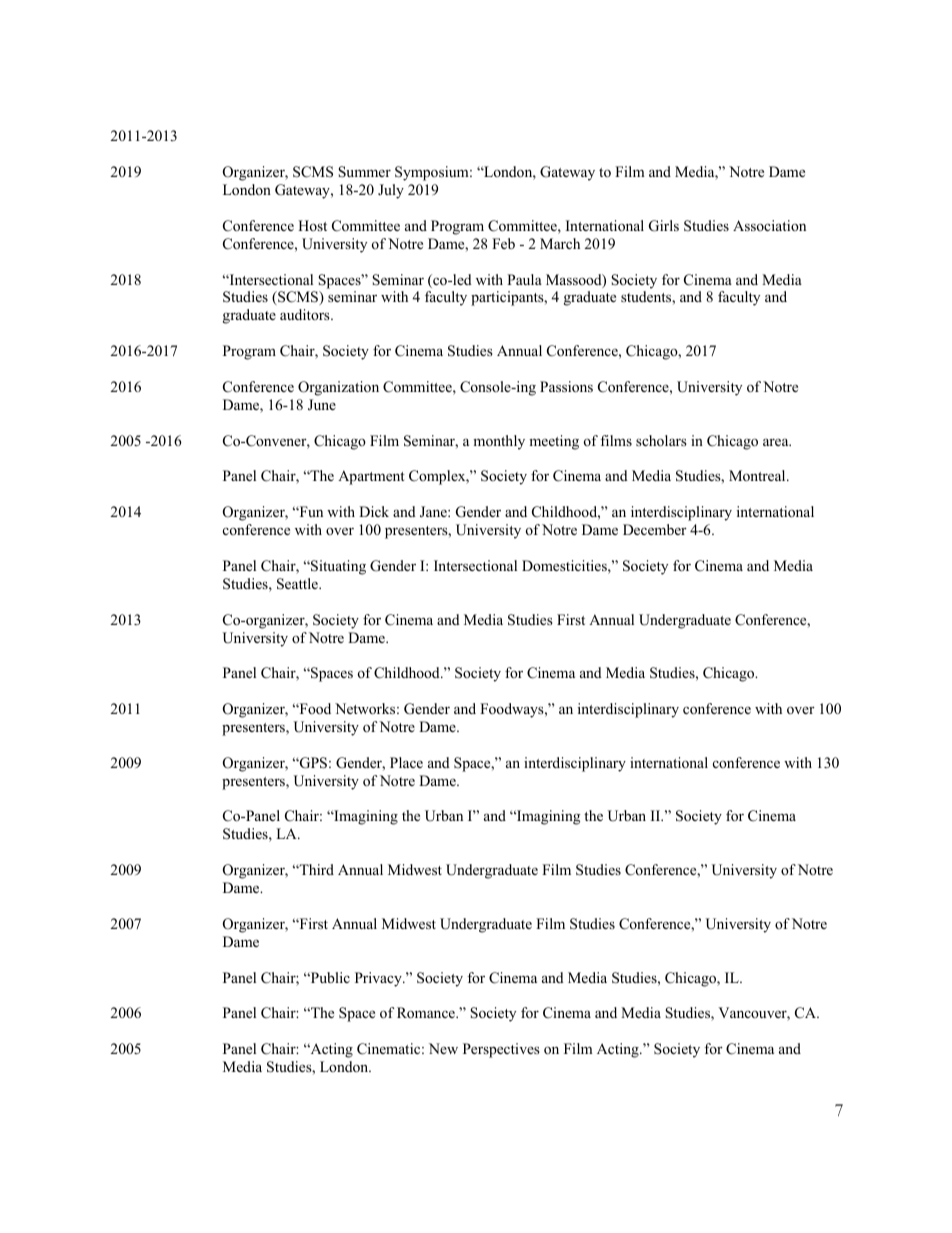 The height and width of the screenshot is (1233, 952). I want to click on Situating, so click(337, 567).
